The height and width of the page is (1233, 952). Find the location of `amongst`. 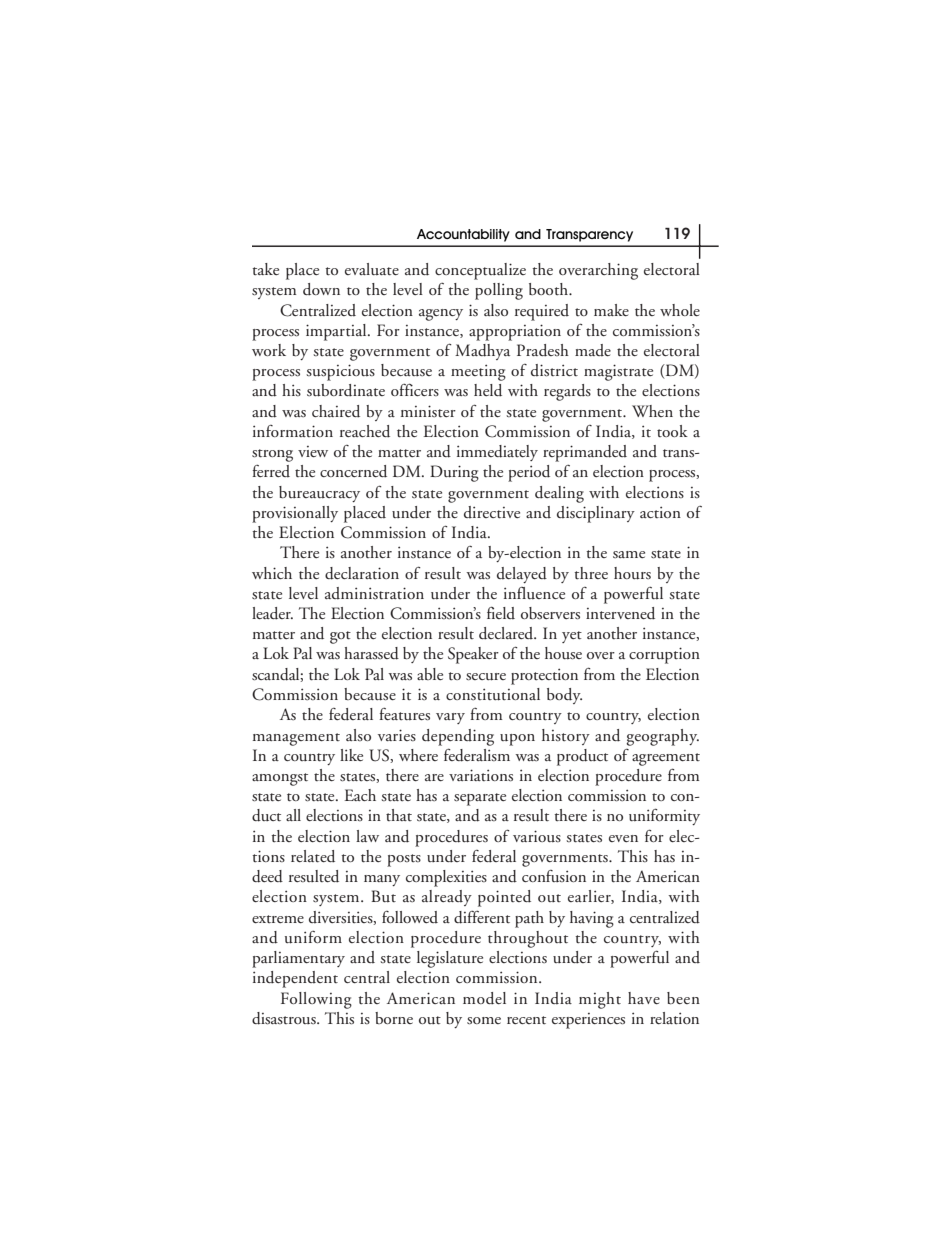

amongst is located at coordinates (280, 779).
